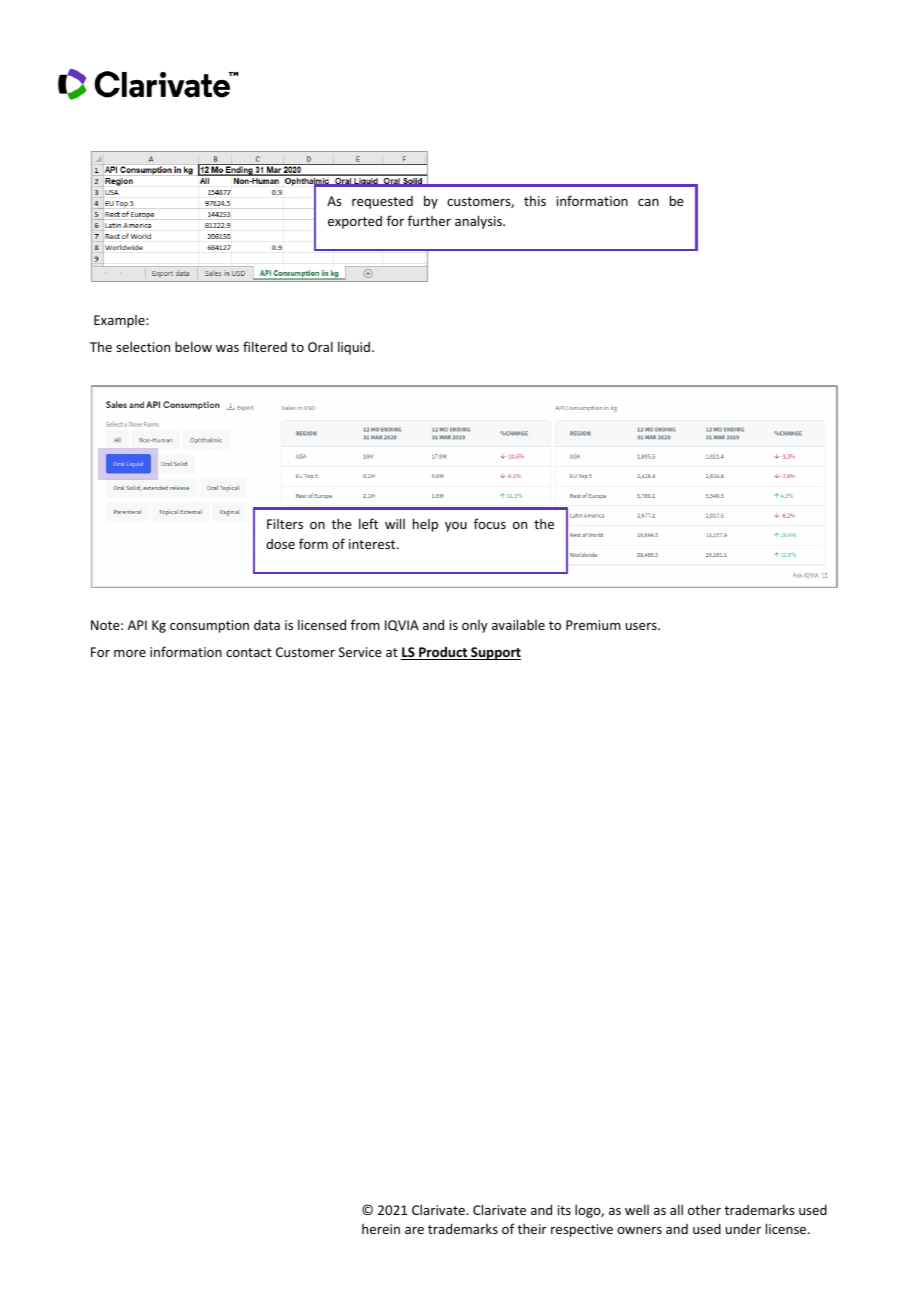 This page has width=924, height=1297. Describe the element at coordinates (425, 525) in the page. I see `help` at that location.
